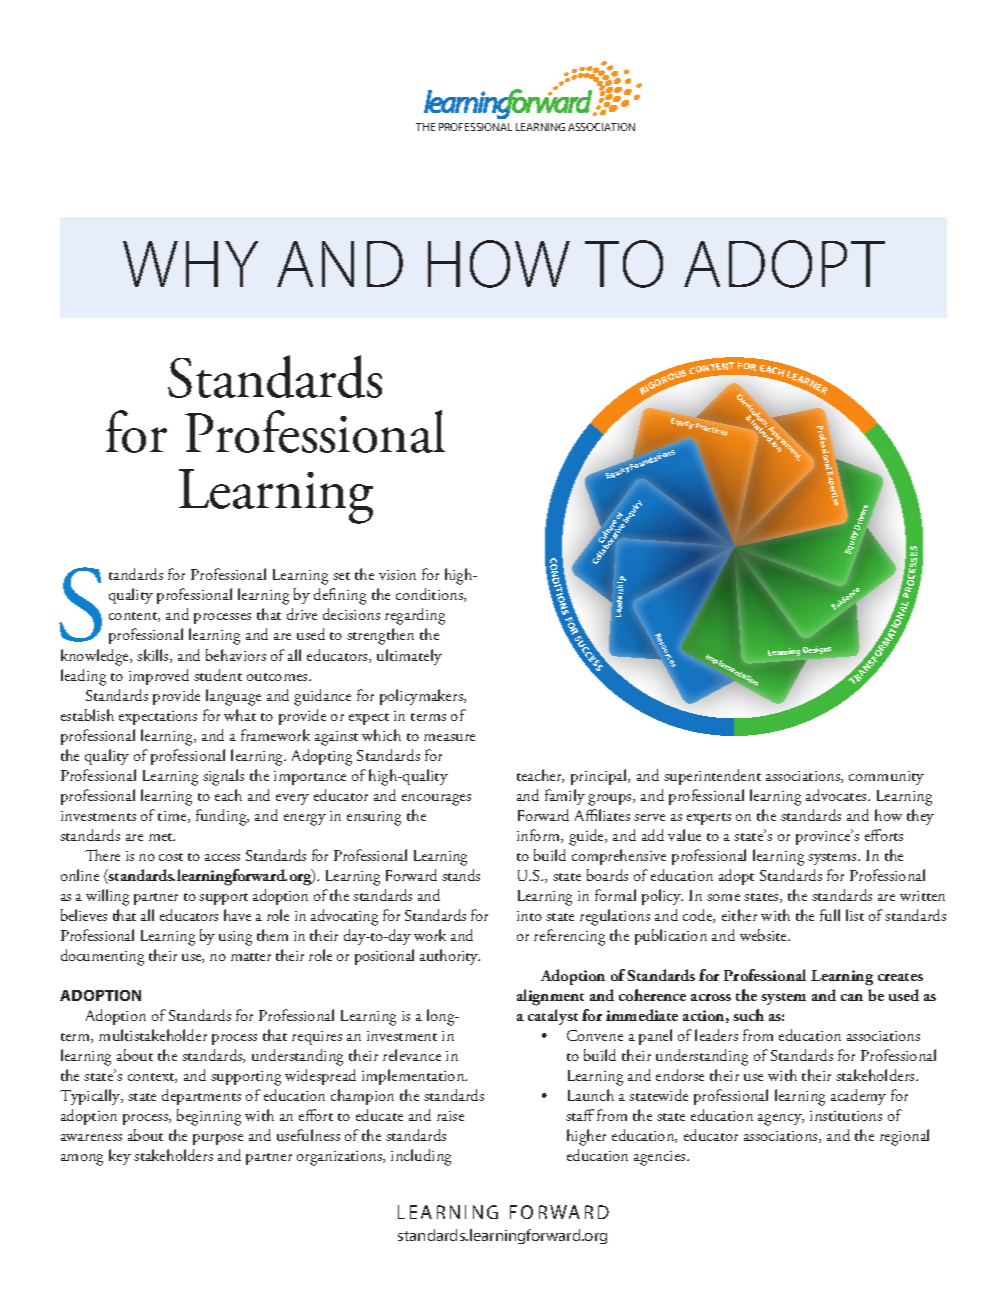 This image has width=1007, height=1307. What do you see at coordinates (886, 778) in the image?
I see `community` at bounding box center [886, 778].
